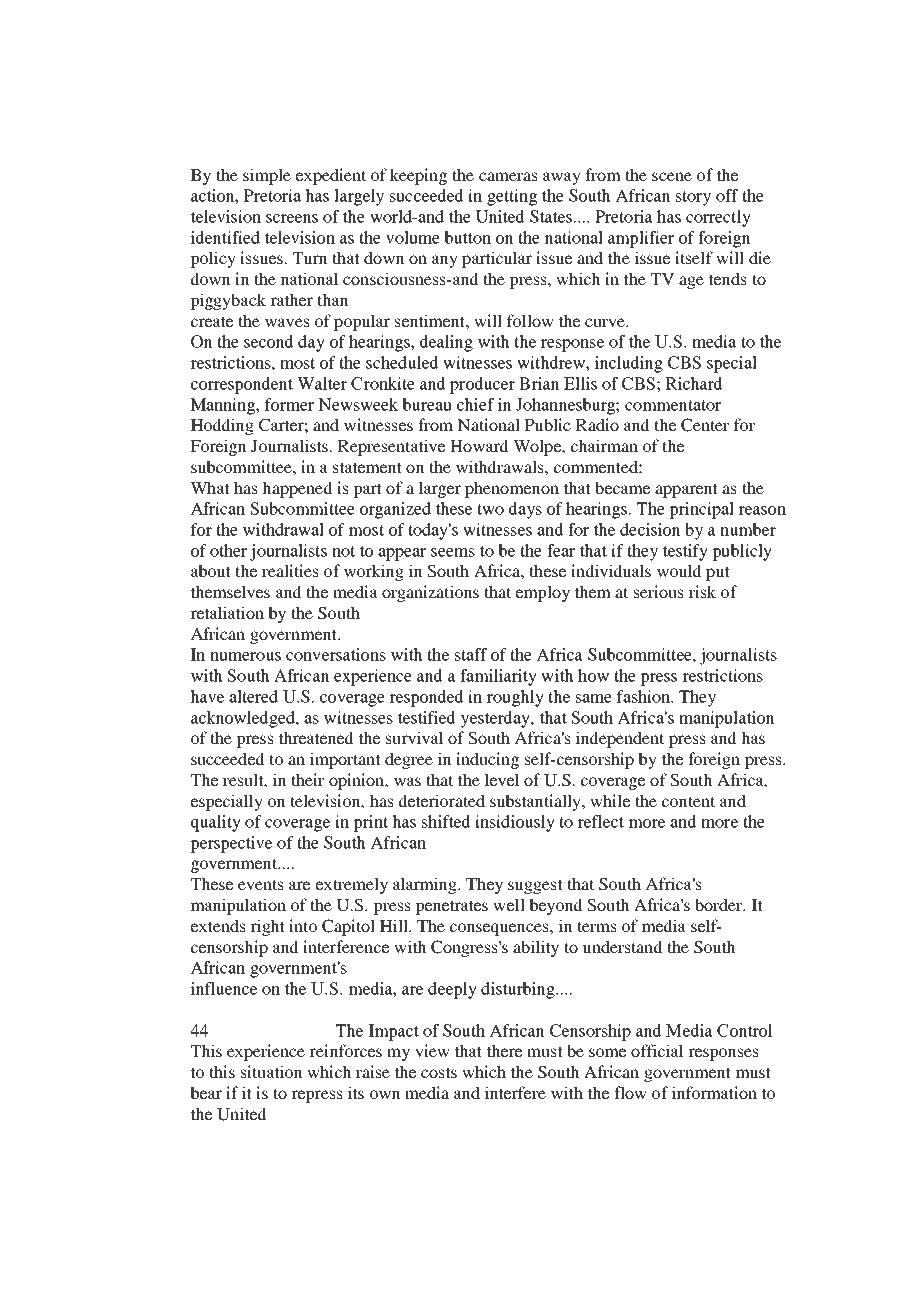 The width and height of the document is (924, 1308). I want to click on screens, so click(292, 218).
